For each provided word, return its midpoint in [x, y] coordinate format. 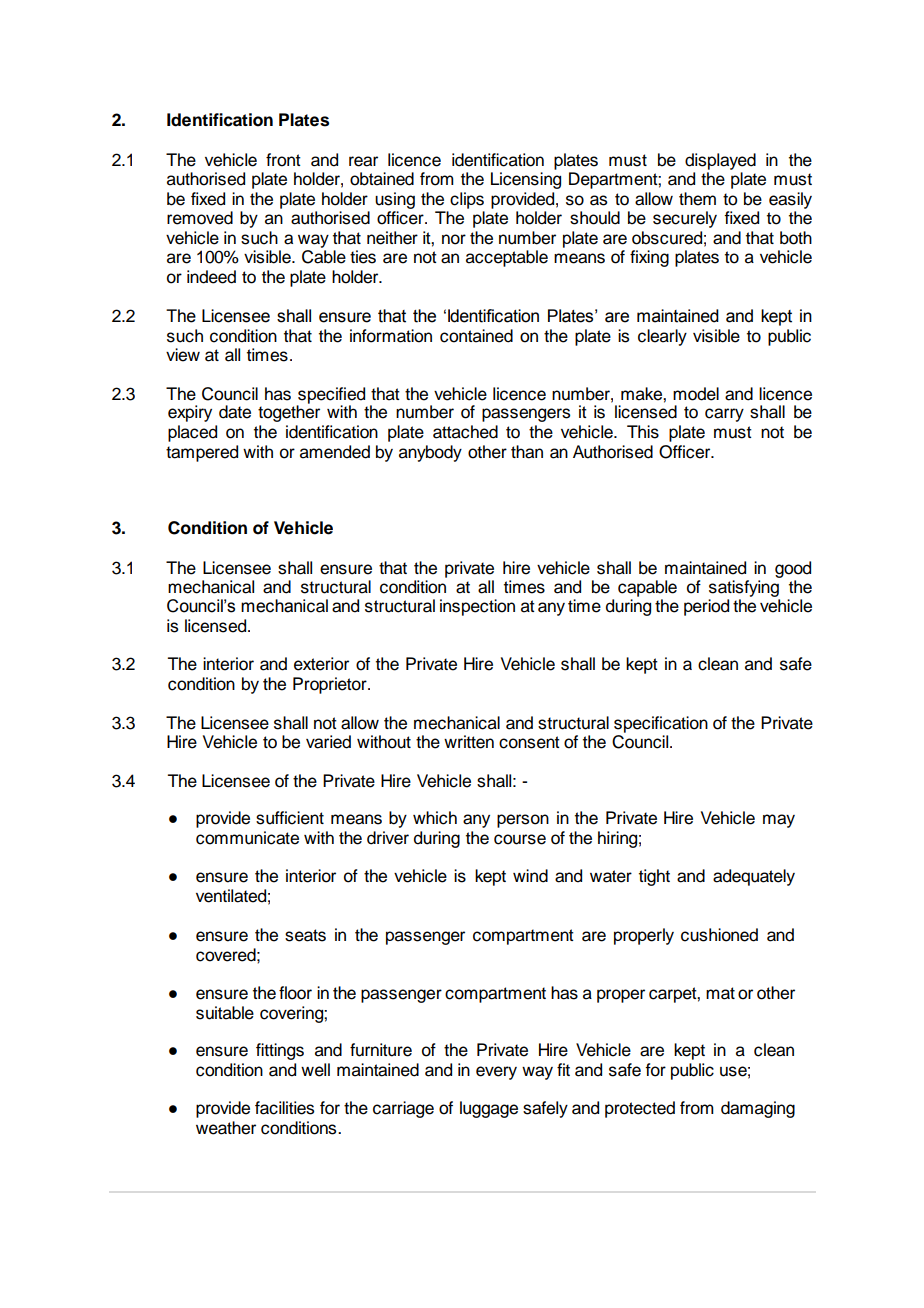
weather [226, 1128]
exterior [321, 664]
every [496, 1073]
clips [467, 200]
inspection [477, 607]
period [706, 607]
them [697, 199]
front [283, 160]
